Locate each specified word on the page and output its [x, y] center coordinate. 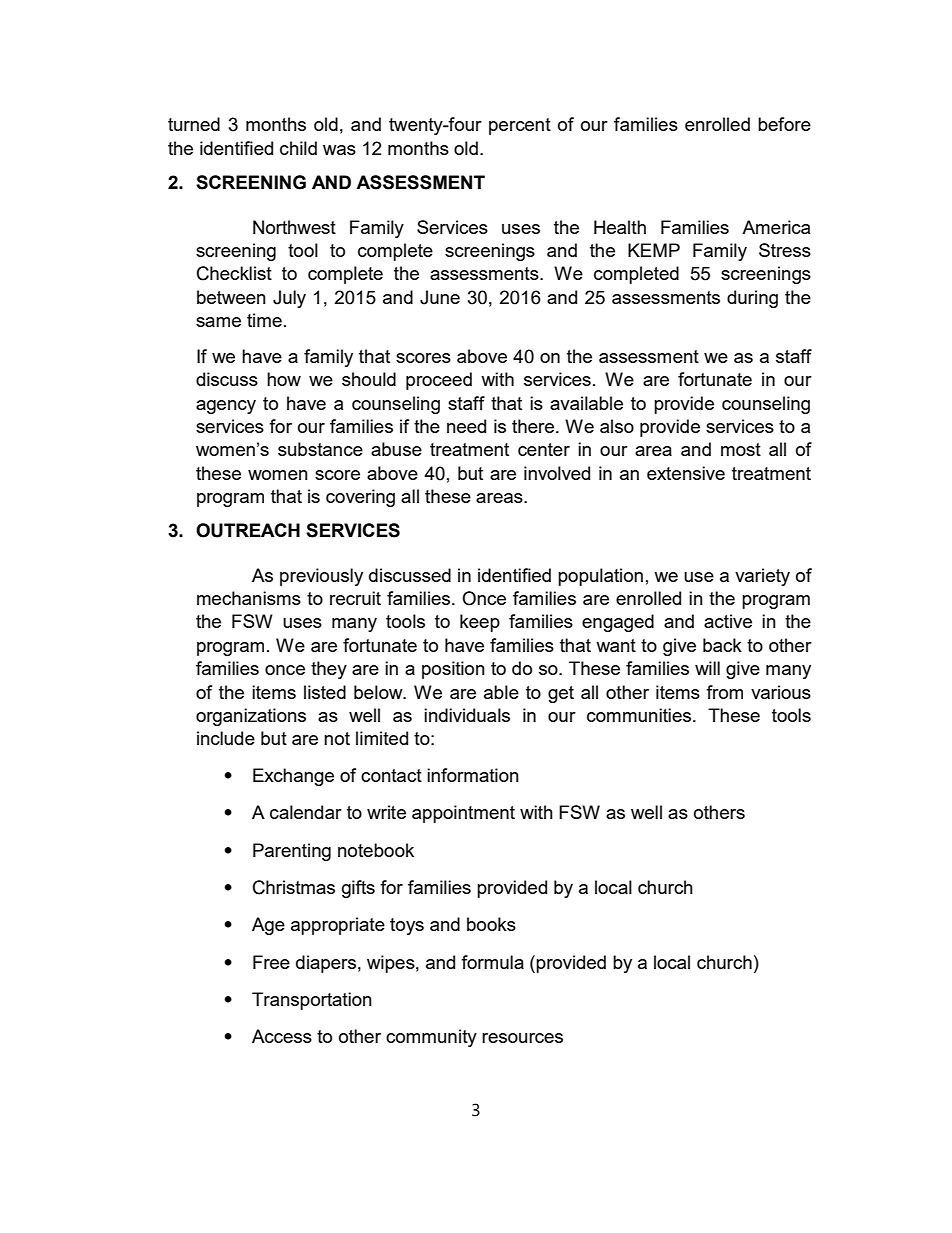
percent [520, 126]
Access [282, 1036]
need [466, 426]
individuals [467, 715]
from [724, 692]
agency [226, 407]
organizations [251, 717]
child [298, 148]
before [784, 124]
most [741, 449]
